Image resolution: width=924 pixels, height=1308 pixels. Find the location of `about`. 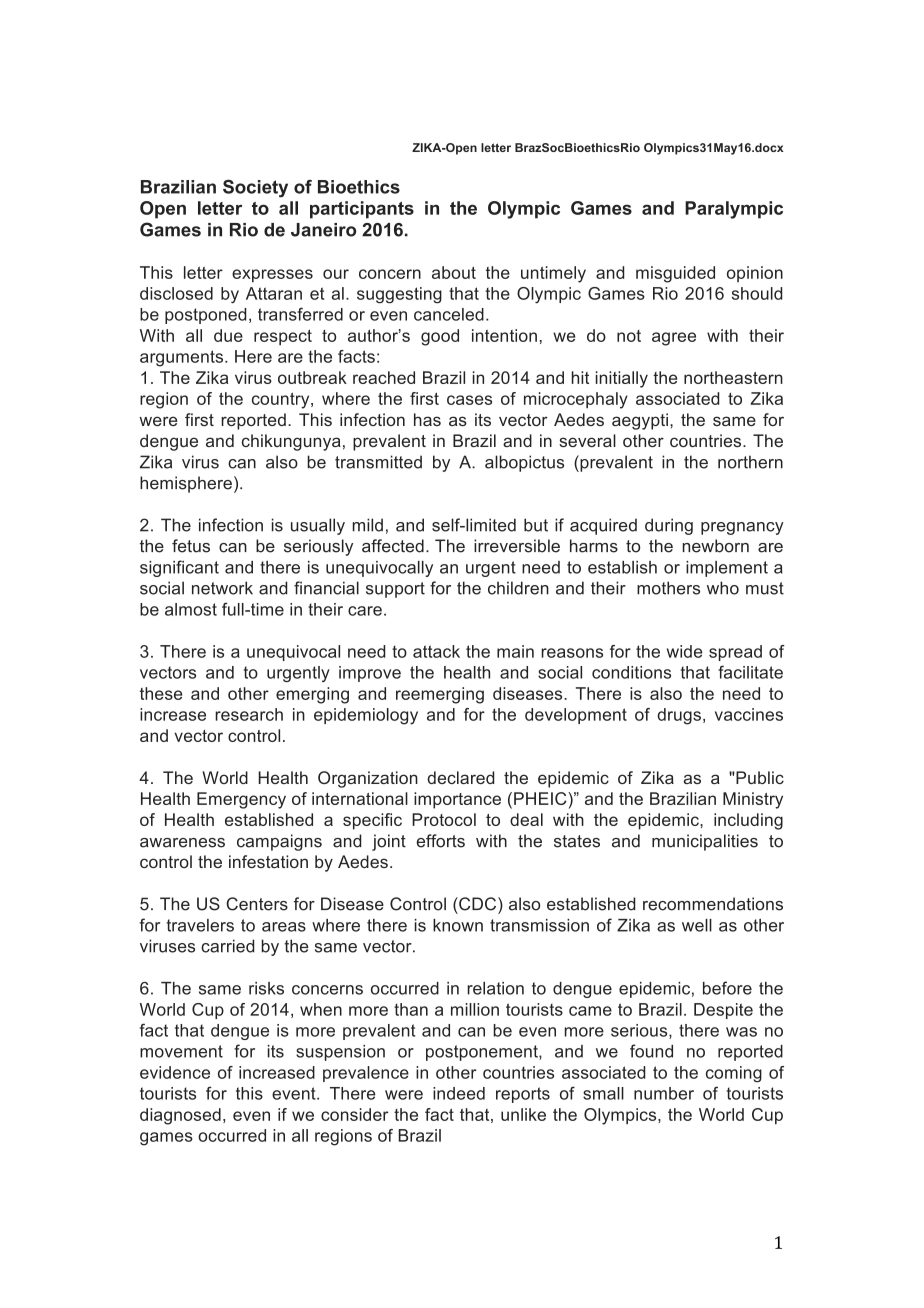

about is located at coordinates (454, 272).
